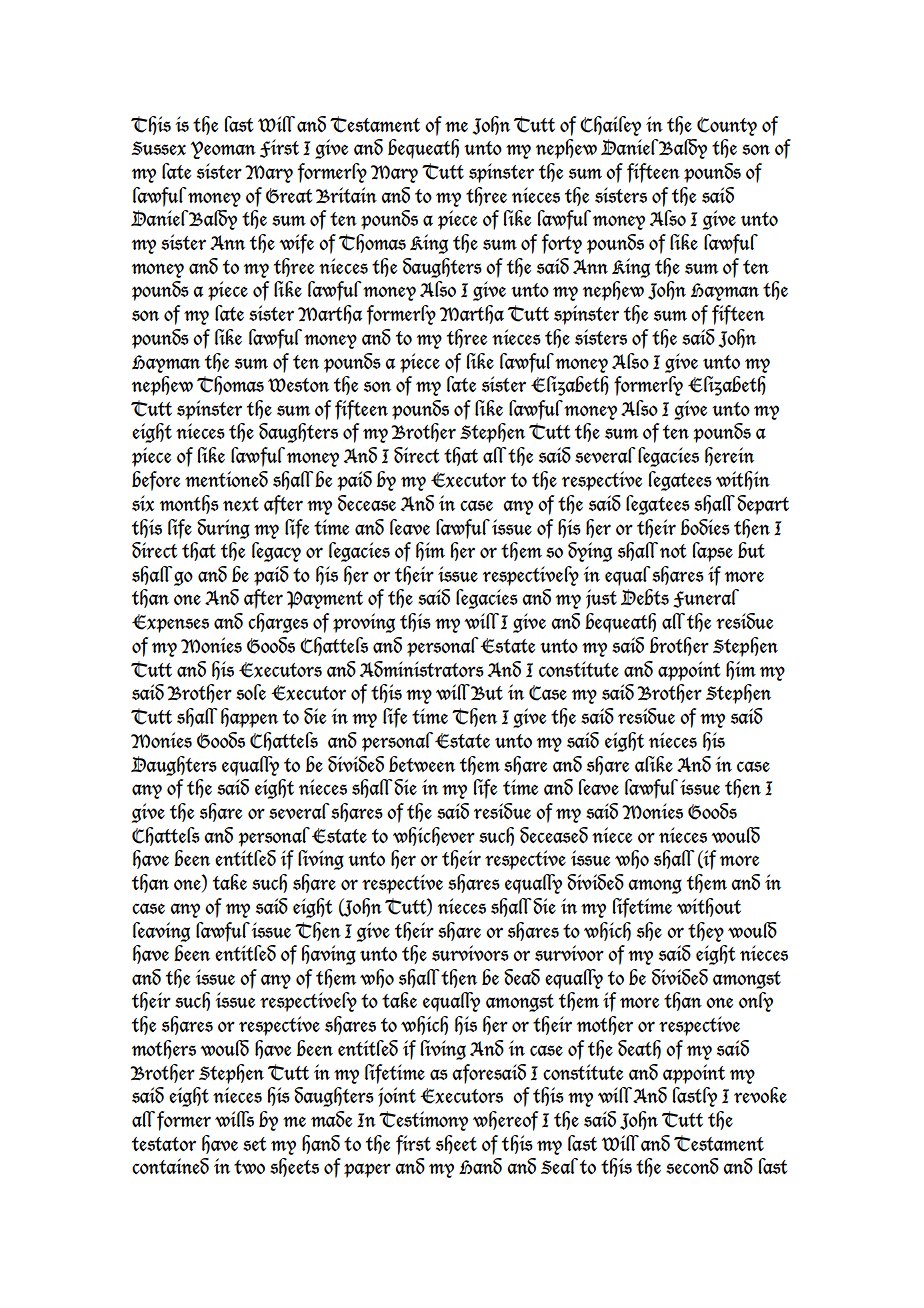 The height and width of the screenshot is (1308, 924). I want to click on Britain, so click(346, 195).
